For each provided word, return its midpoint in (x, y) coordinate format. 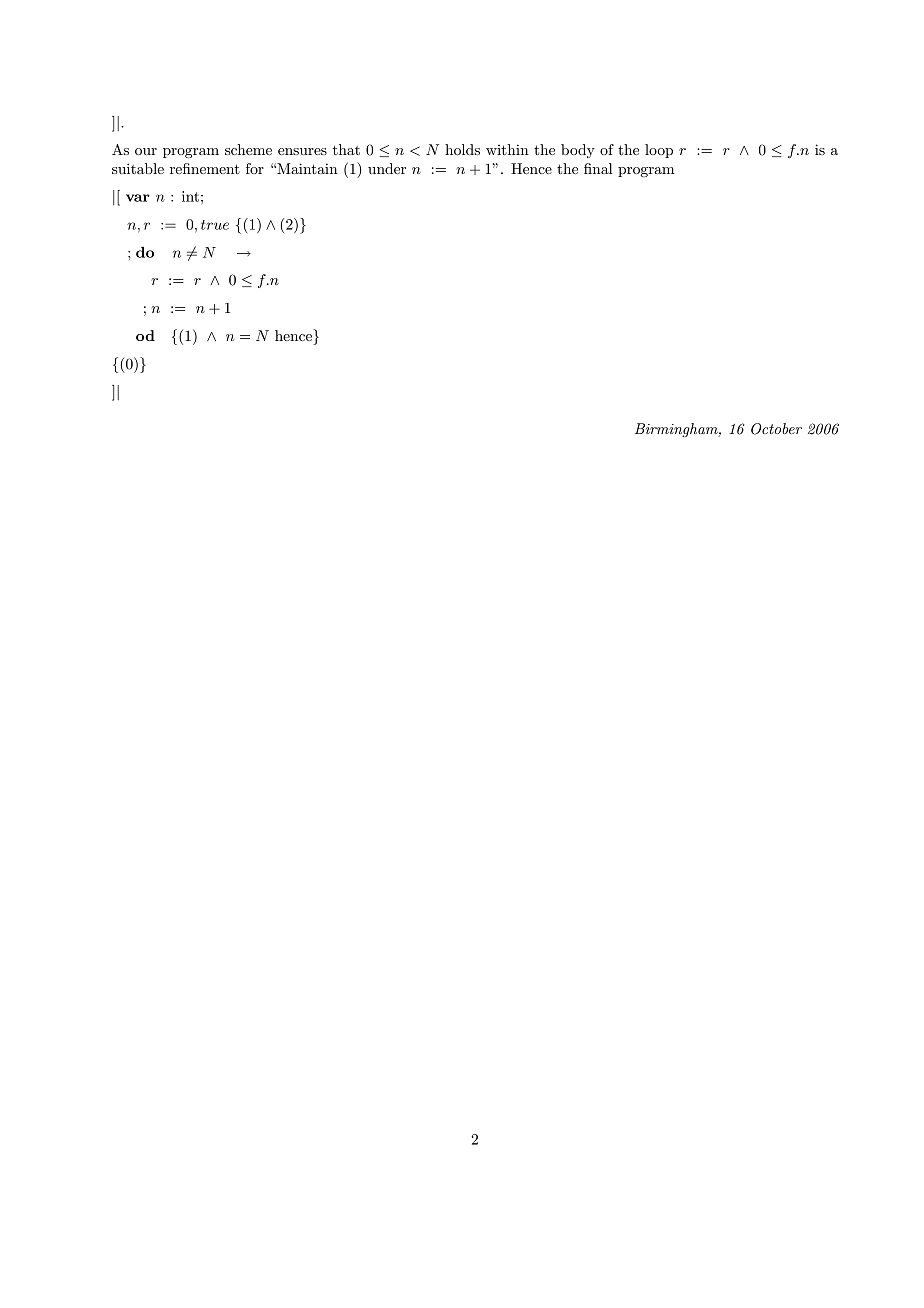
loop (659, 151)
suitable (138, 168)
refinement (205, 168)
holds (462, 149)
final (598, 168)
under (387, 168)
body (578, 151)
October (776, 429)
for (255, 168)
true (215, 225)
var (138, 198)
